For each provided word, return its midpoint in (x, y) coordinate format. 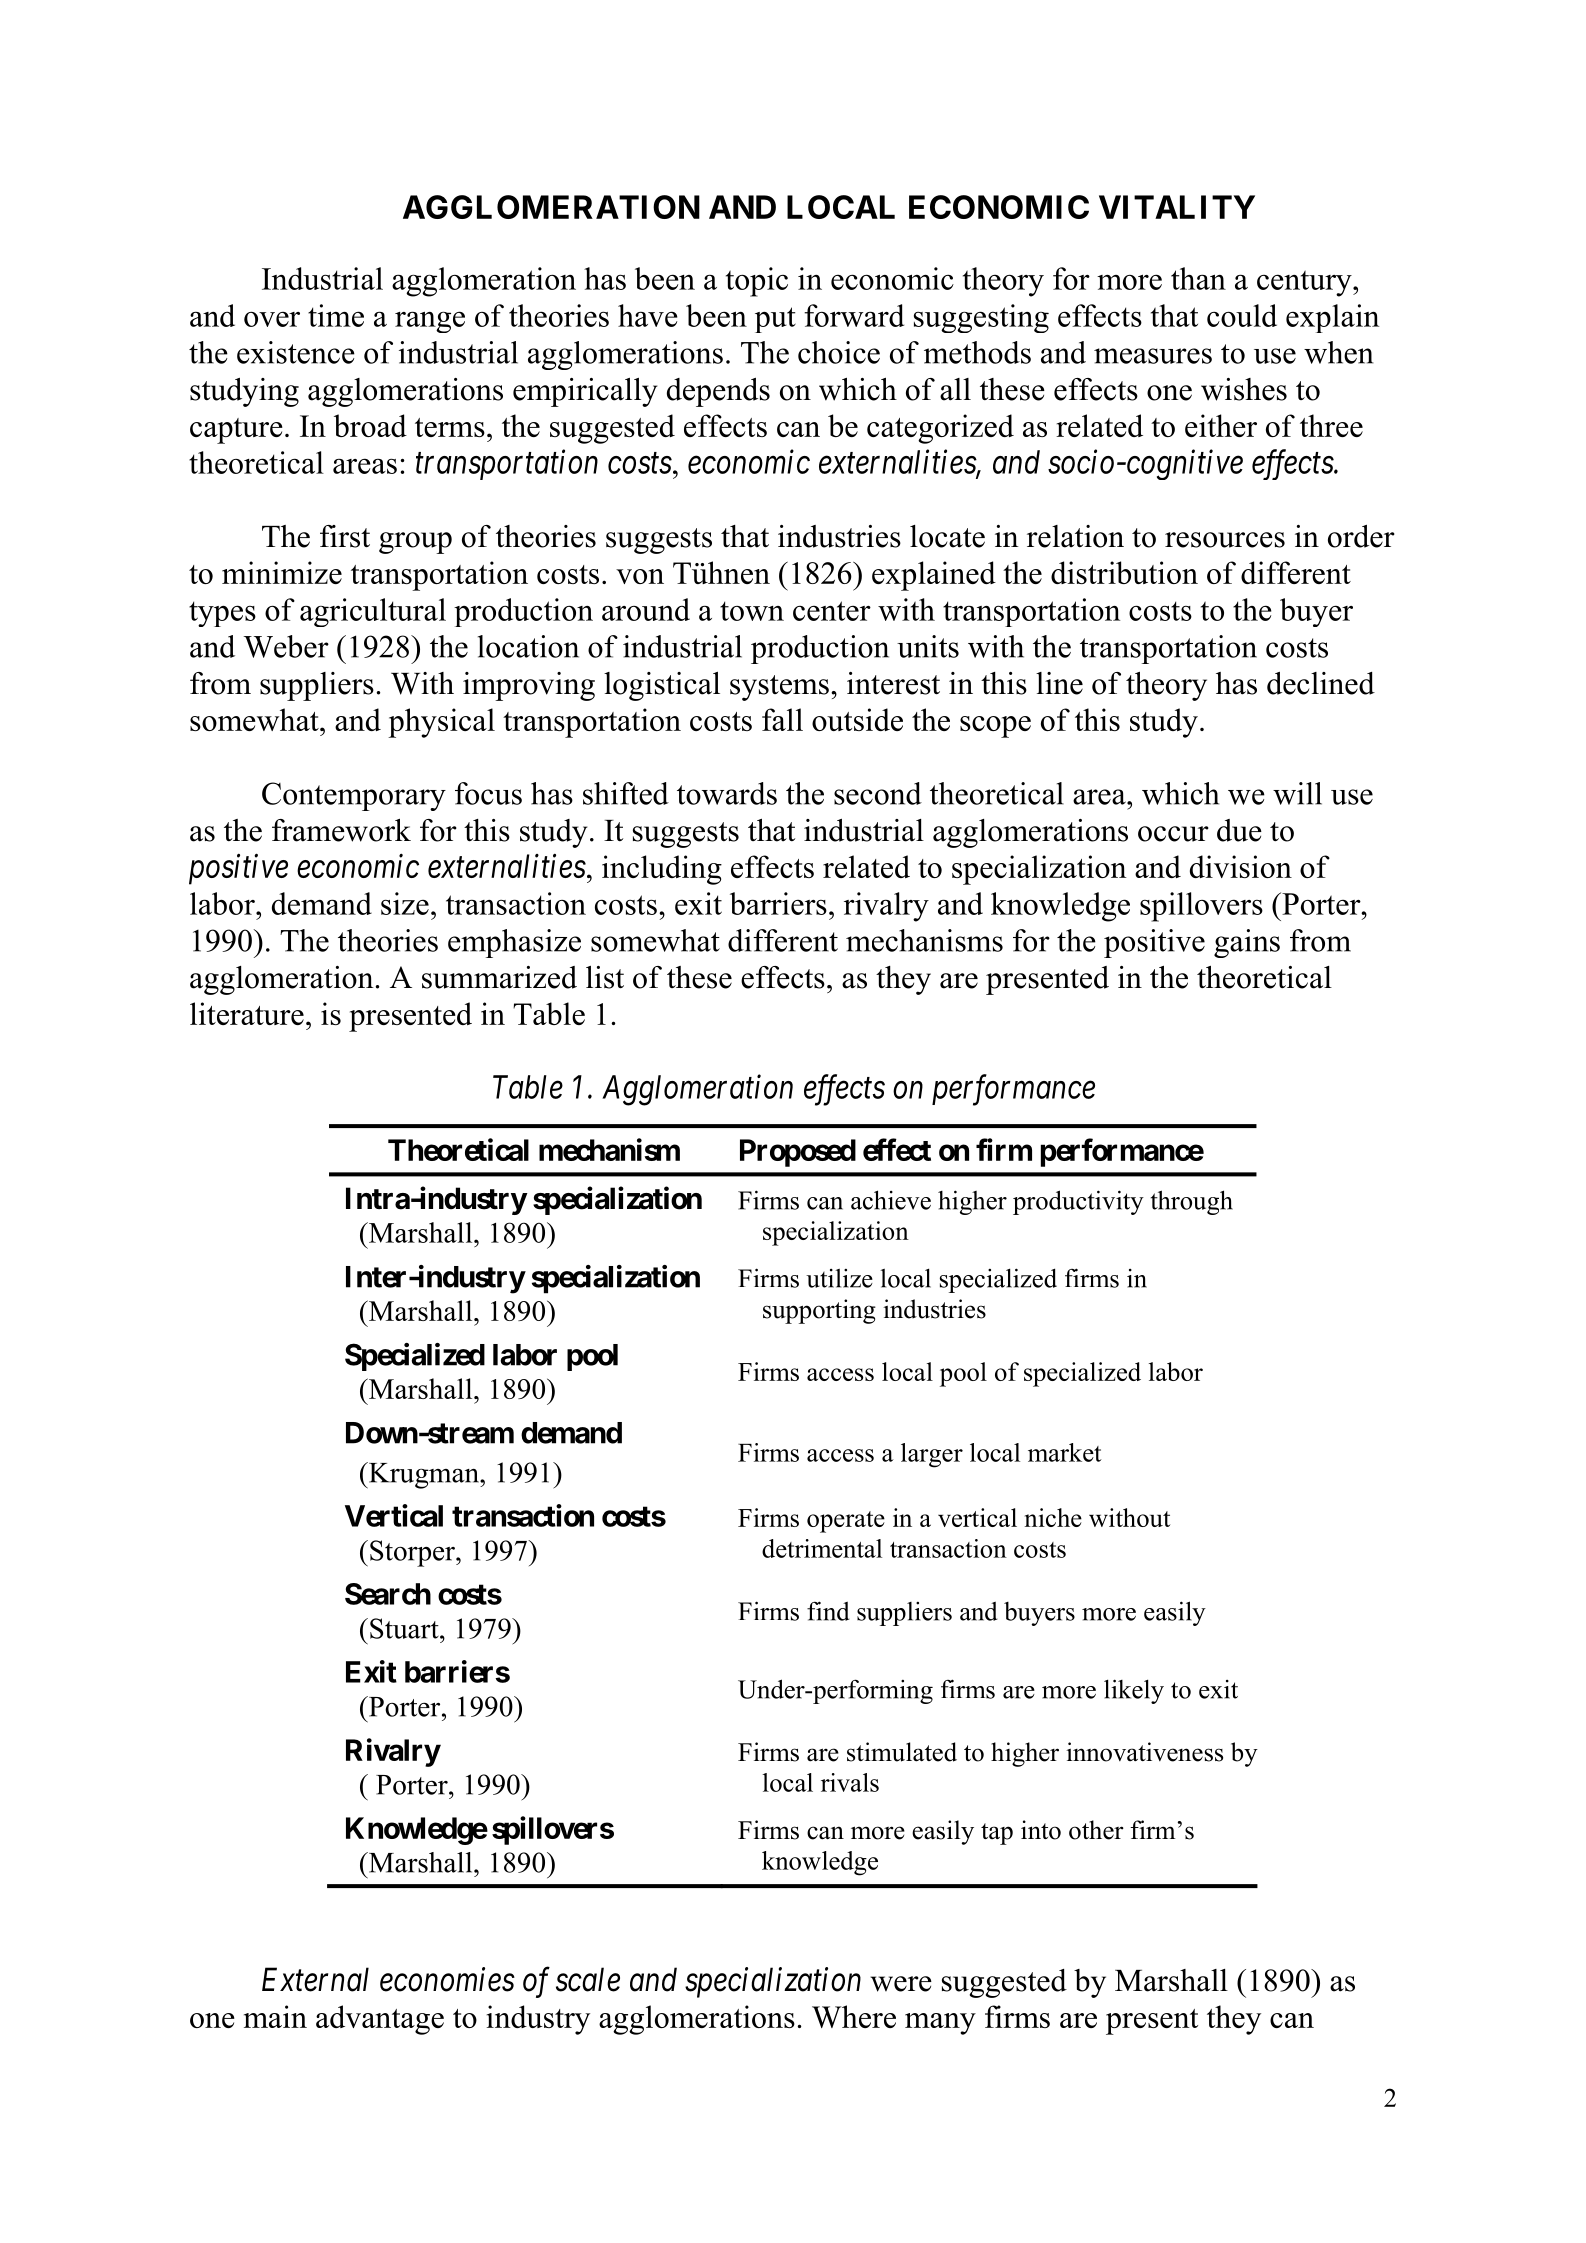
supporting (819, 1311)
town (752, 611)
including (662, 870)
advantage (380, 2020)
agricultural (373, 612)
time (336, 315)
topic (757, 282)
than (1198, 278)
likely (1134, 1691)
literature (247, 1013)
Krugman (424, 1475)
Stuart (405, 1628)
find (828, 1611)
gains (1247, 943)
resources (1225, 540)
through (1192, 1202)
